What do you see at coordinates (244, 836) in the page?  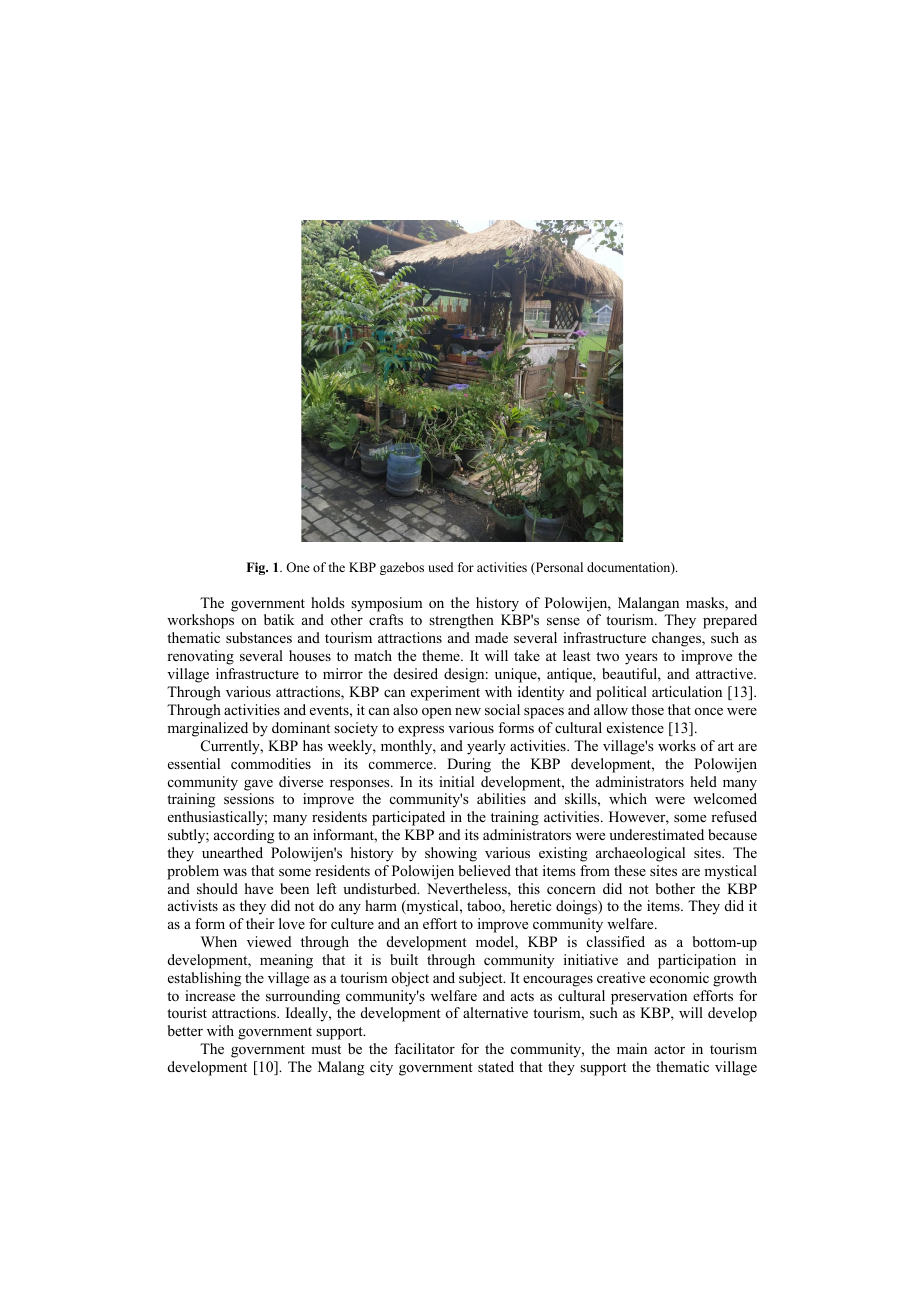 I see `according` at bounding box center [244, 836].
